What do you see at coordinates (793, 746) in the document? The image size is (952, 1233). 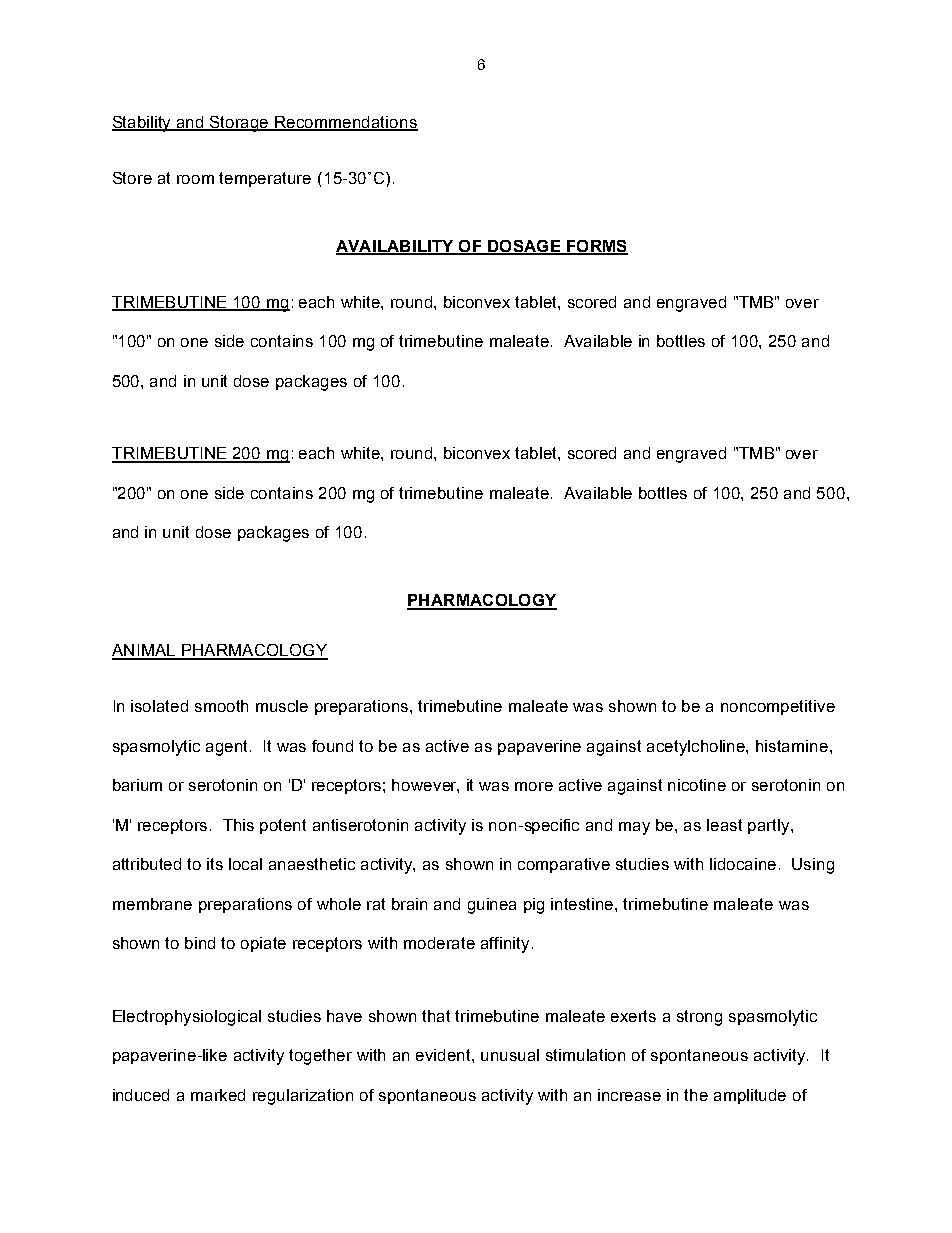 I see `histamine` at bounding box center [793, 746].
